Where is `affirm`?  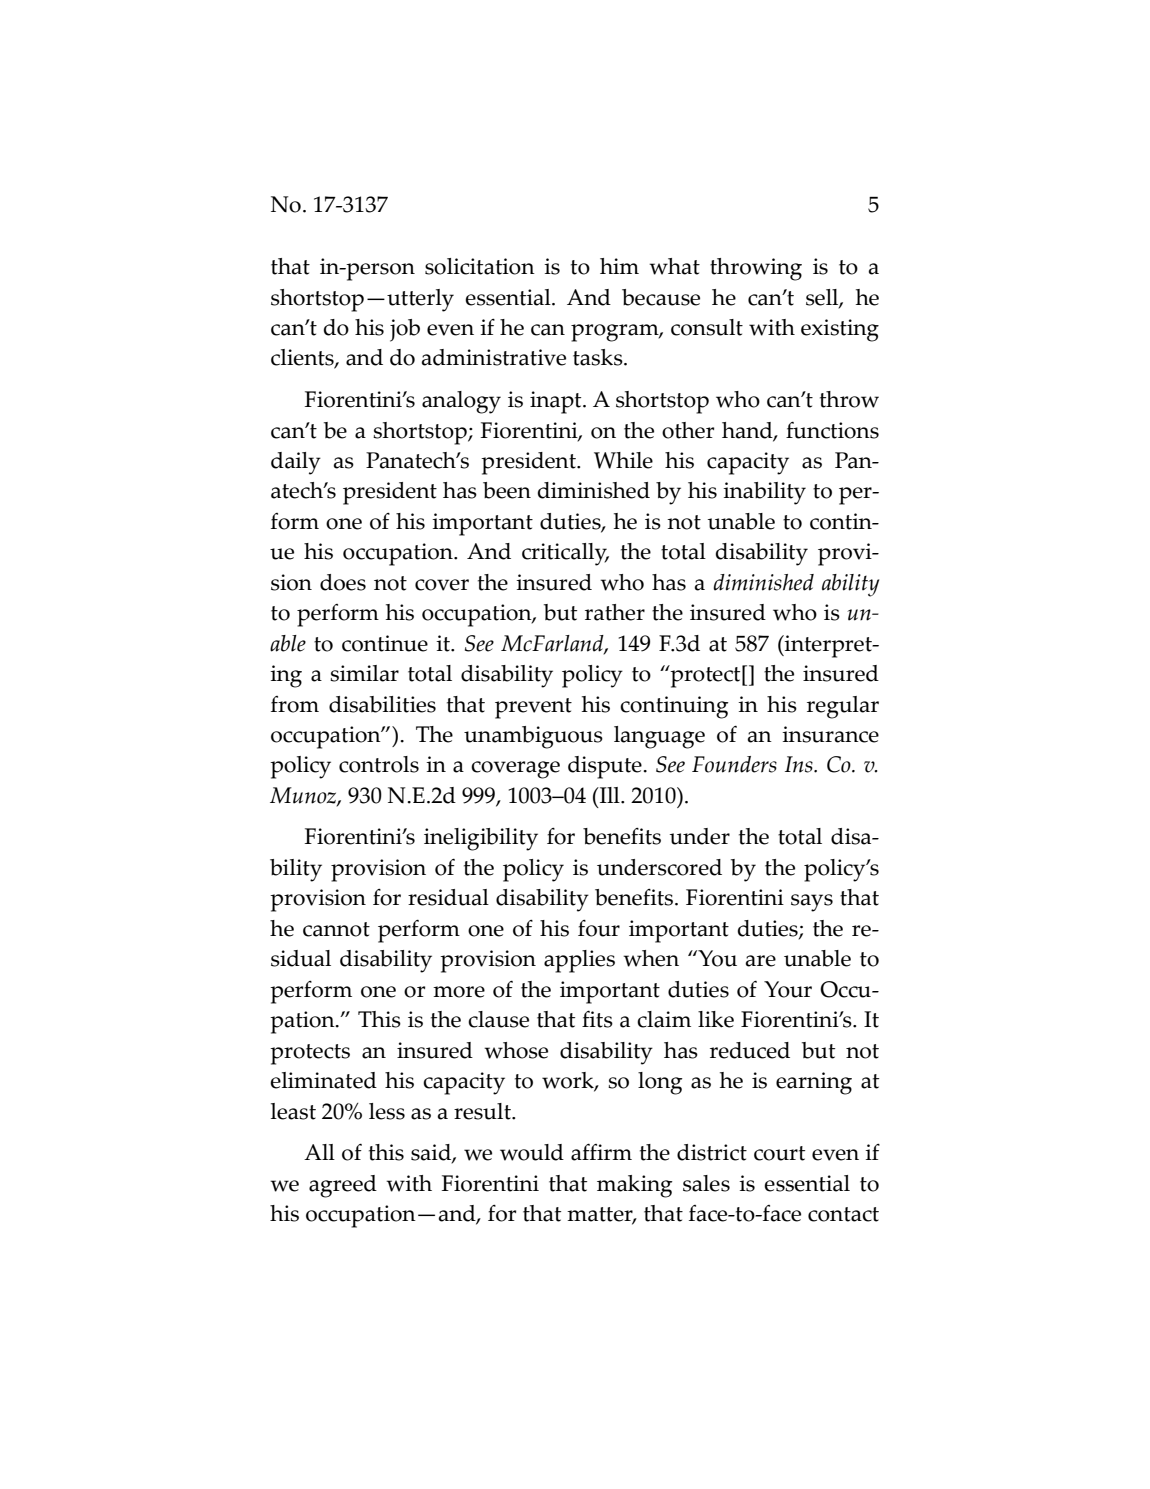
affirm is located at coordinates (601, 1152).
